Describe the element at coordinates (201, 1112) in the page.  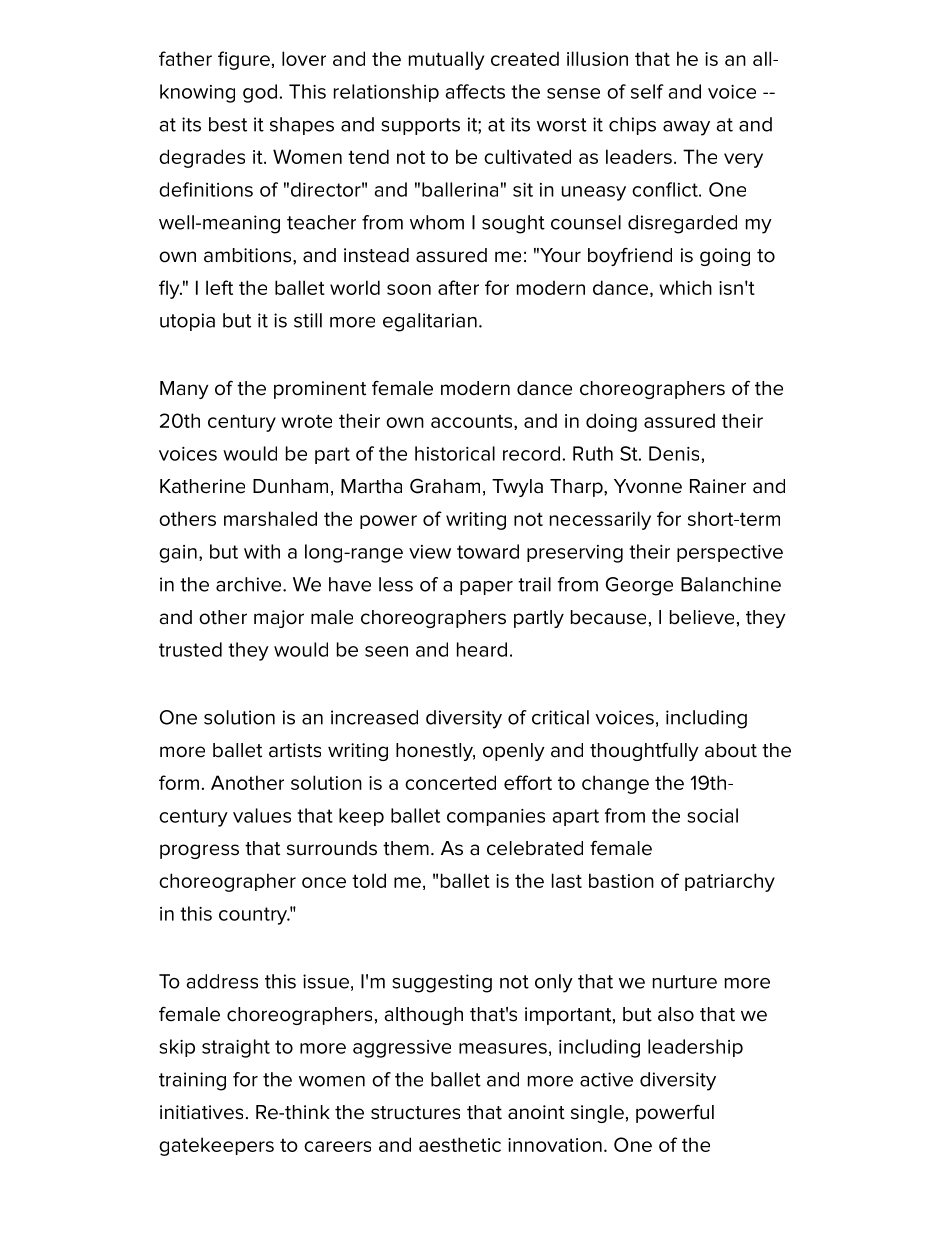
I see `initiatives` at that location.
